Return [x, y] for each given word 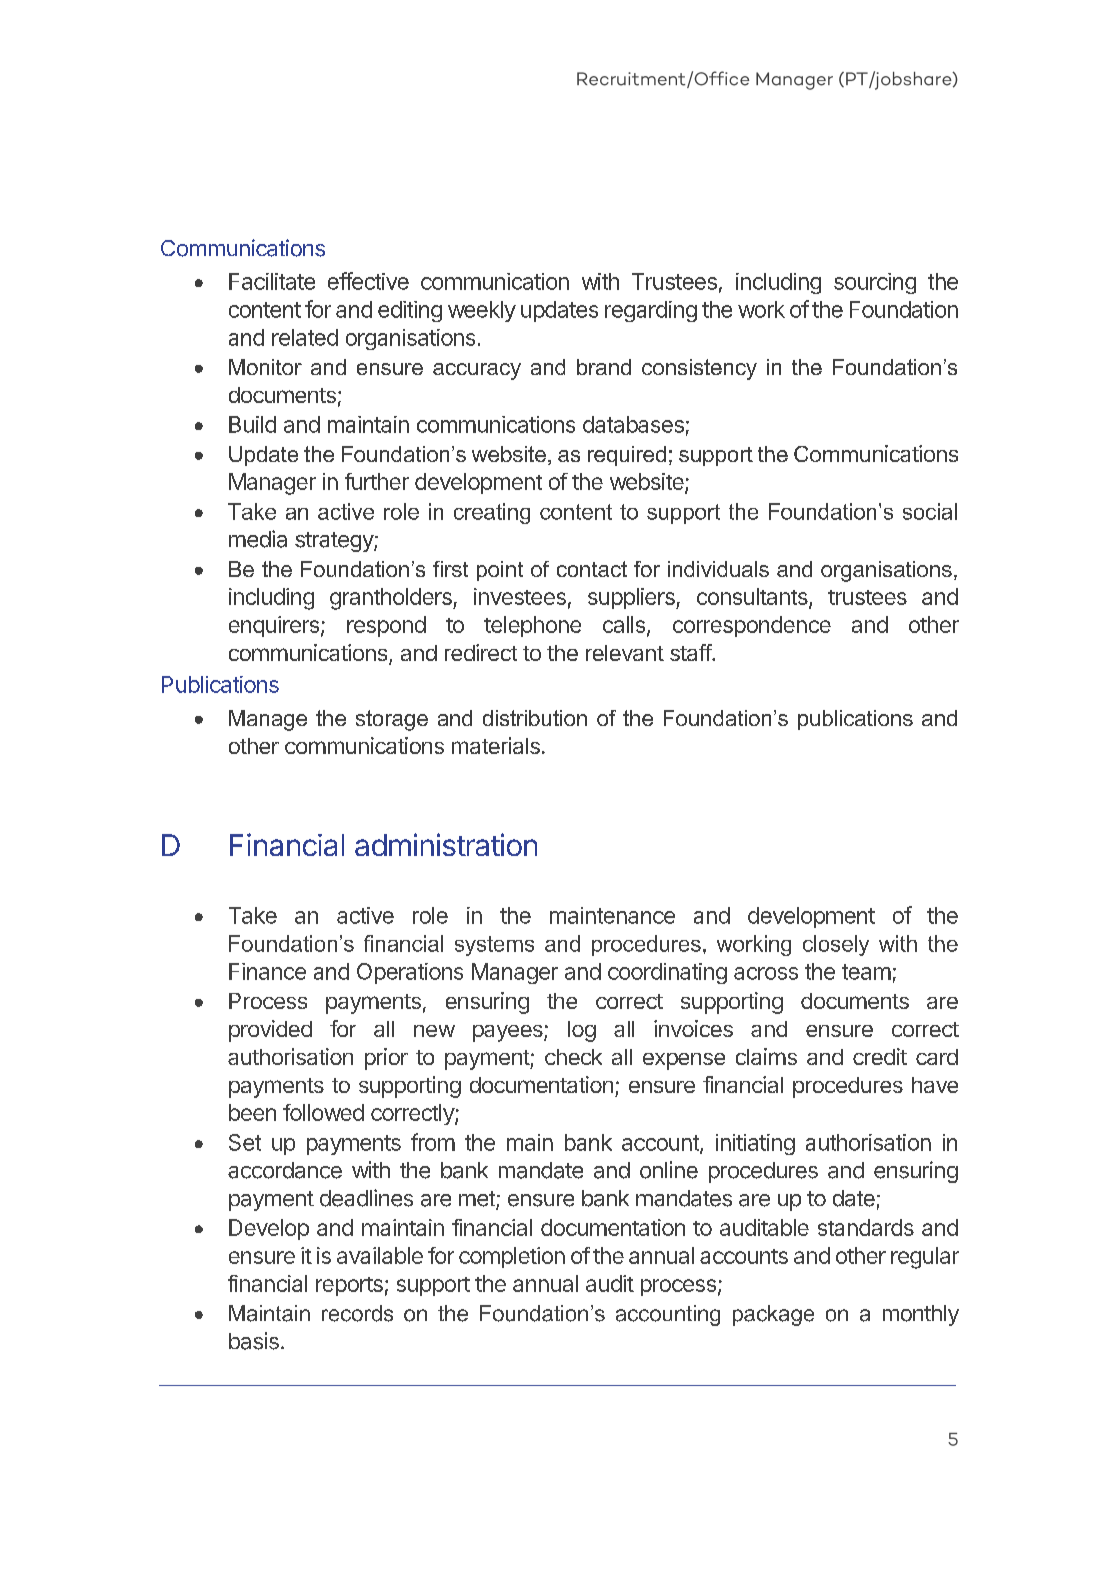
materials [496, 745]
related [305, 337]
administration [446, 844]
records [357, 1313]
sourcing [875, 283]
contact [592, 569]
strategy [335, 542]
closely [836, 945]
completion [512, 1257]
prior [386, 1059]
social [930, 511]
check [573, 1057]
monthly [921, 1315]
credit [880, 1056]
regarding [651, 311]
